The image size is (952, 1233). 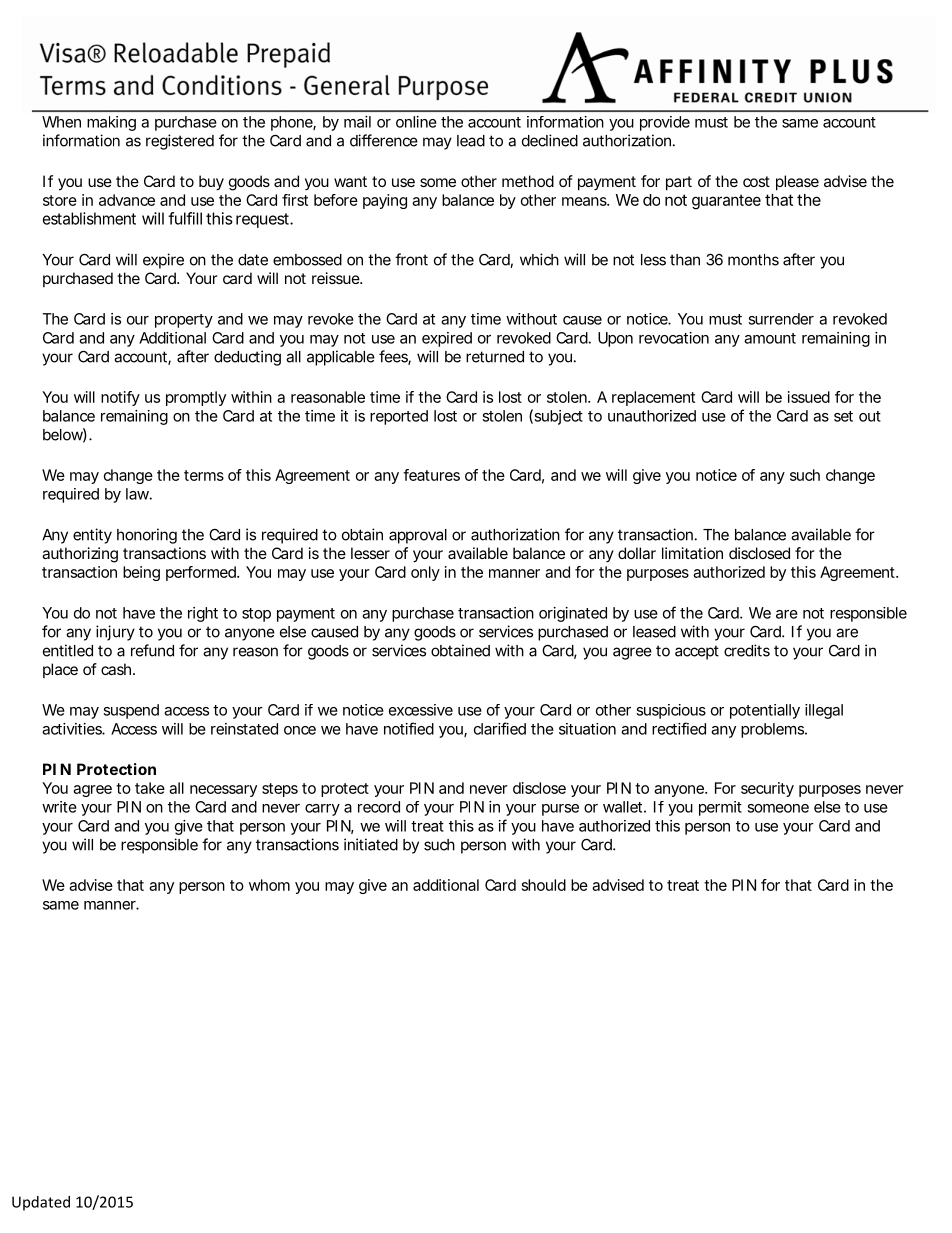 What do you see at coordinates (180, 142) in the image?
I see `registered` at bounding box center [180, 142].
